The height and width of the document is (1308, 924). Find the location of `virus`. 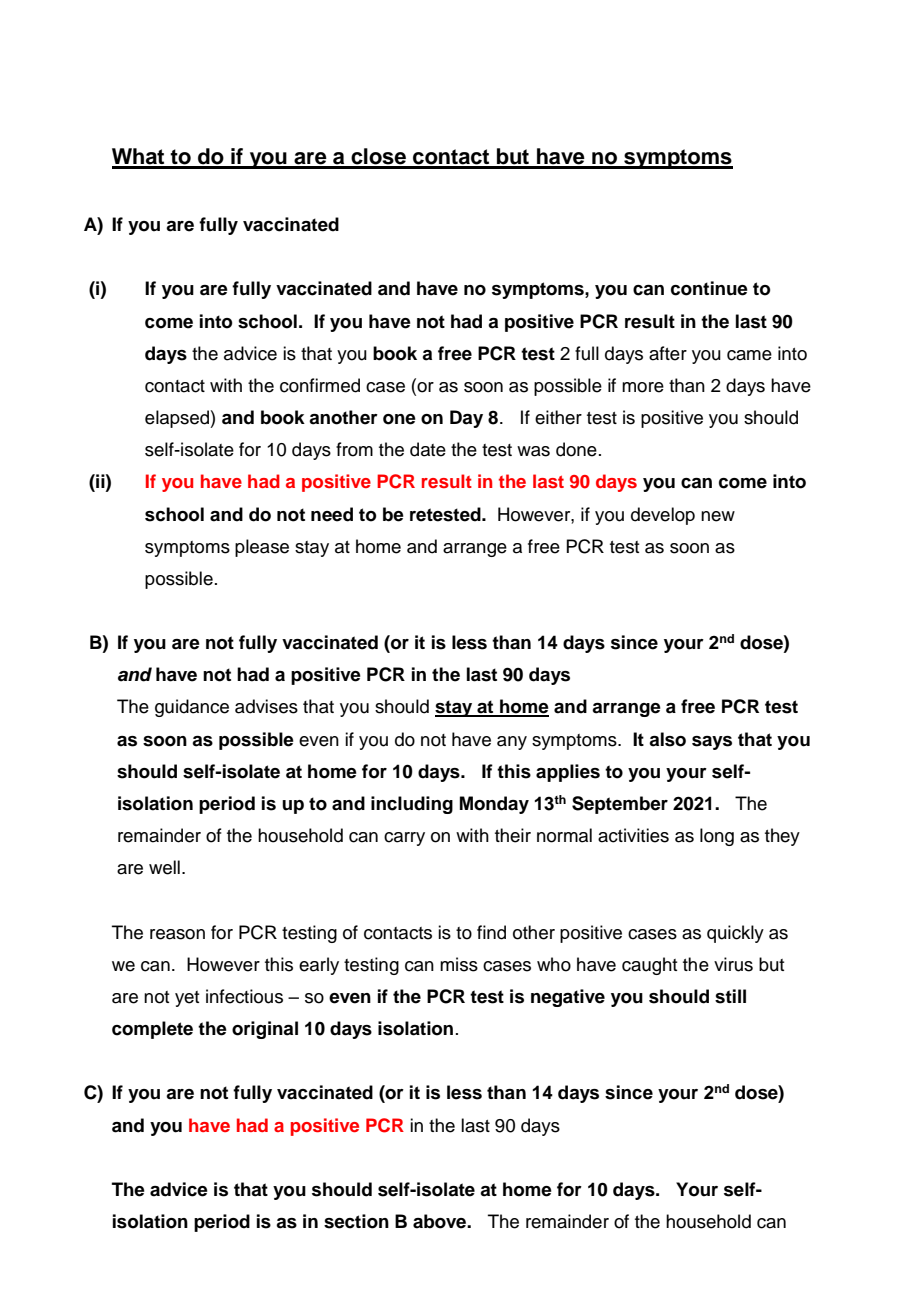

virus is located at coordinates (733, 964).
